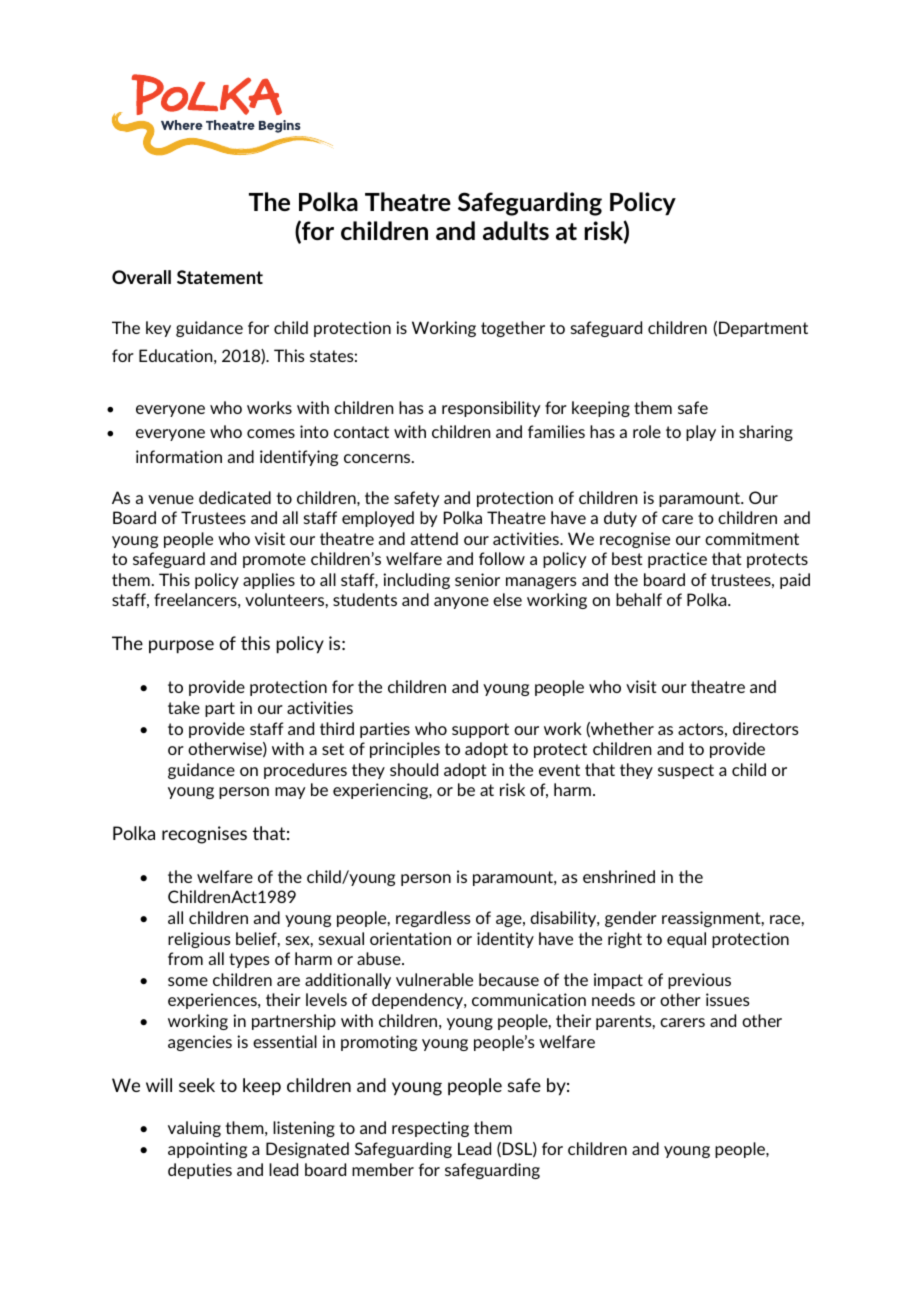  What do you see at coordinates (701, 433) in the screenshot?
I see `play` at bounding box center [701, 433].
